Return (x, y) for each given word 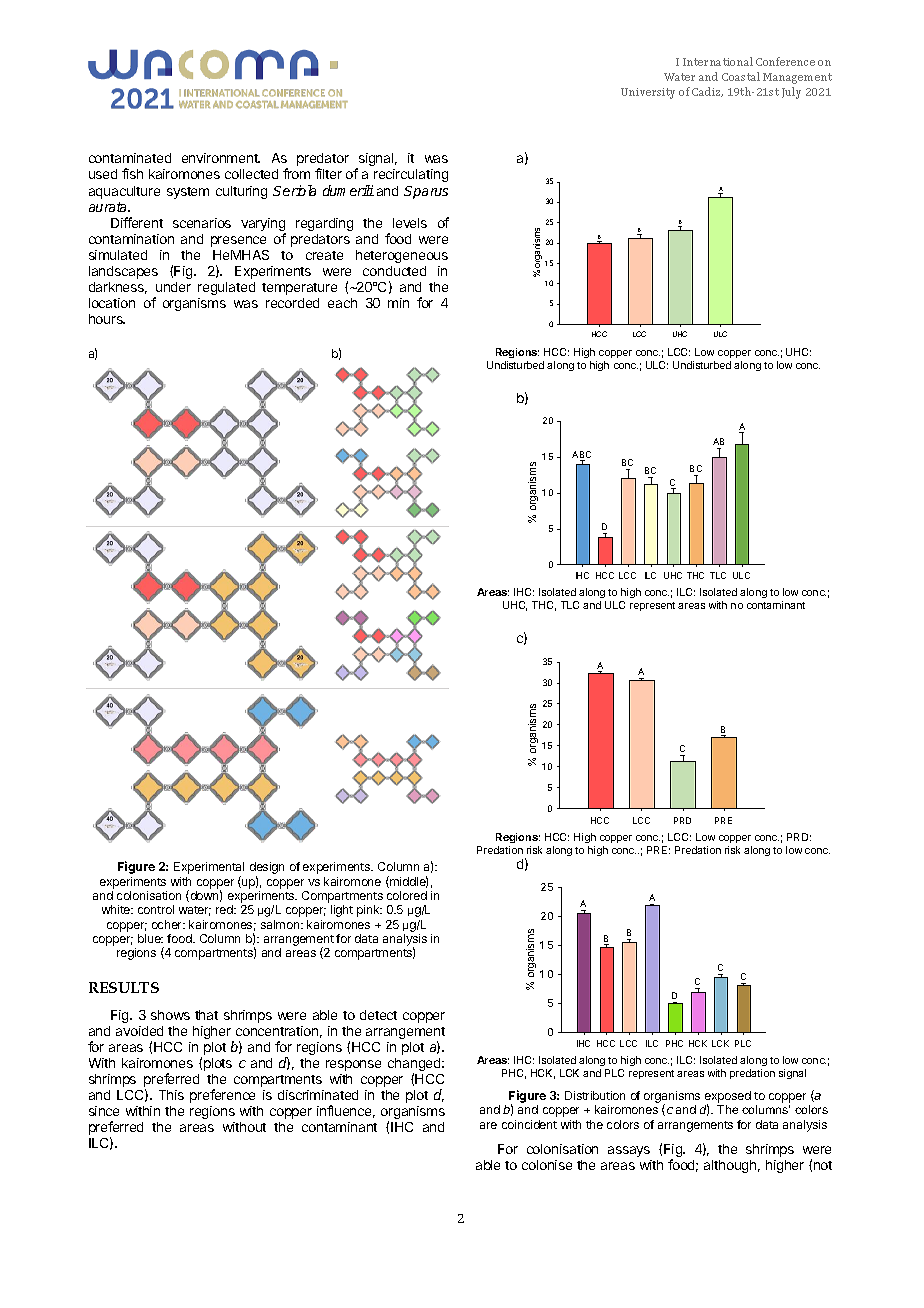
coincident (529, 1124)
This (171, 1095)
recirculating (410, 177)
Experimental (209, 869)
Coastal (741, 76)
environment (221, 158)
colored (407, 895)
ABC (581, 456)
